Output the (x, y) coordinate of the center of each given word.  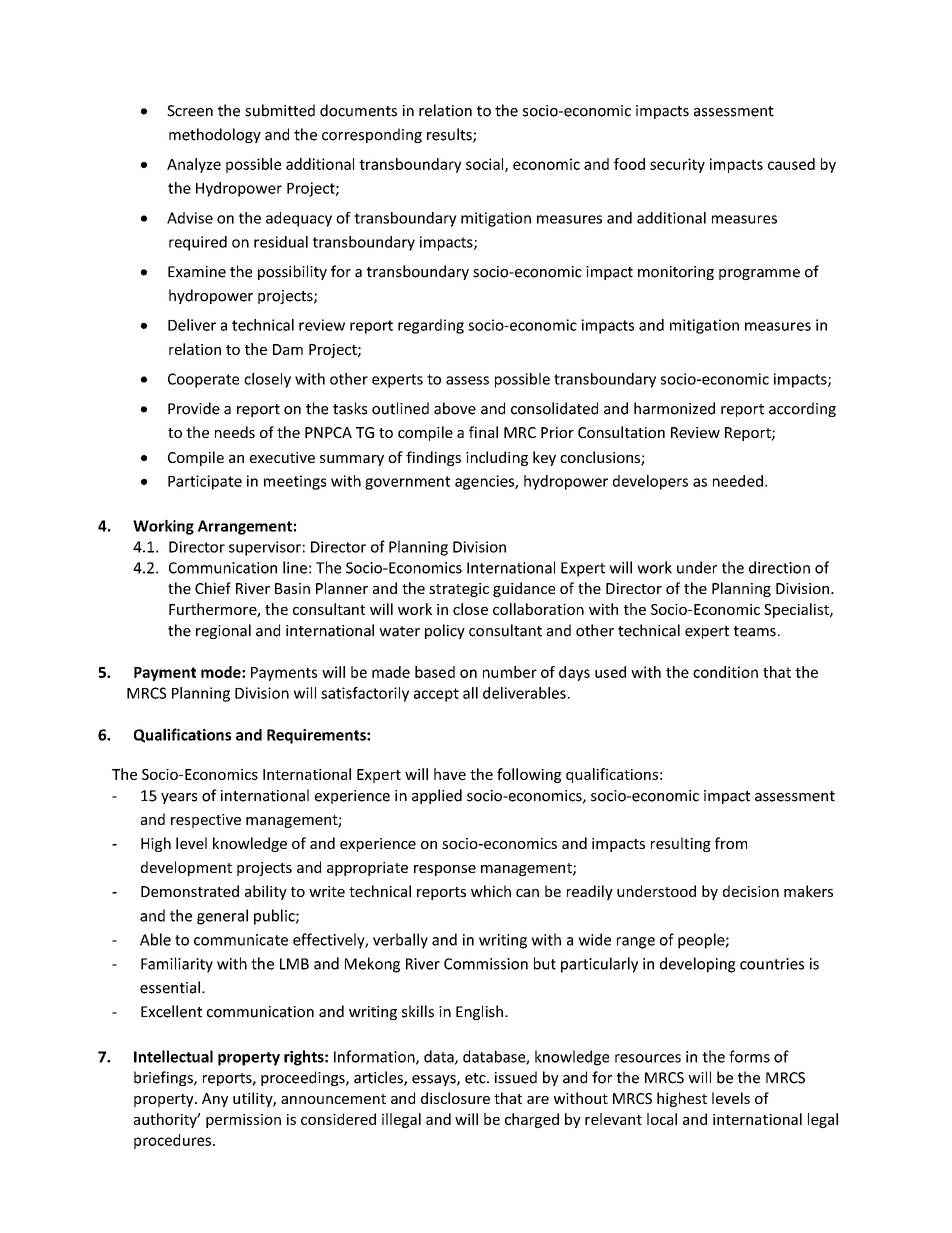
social (486, 165)
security (677, 165)
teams (755, 631)
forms (749, 1056)
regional (223, 631)
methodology (215, 135)
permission (243, 1121)
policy (445, 631)
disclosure (455, 1098)
